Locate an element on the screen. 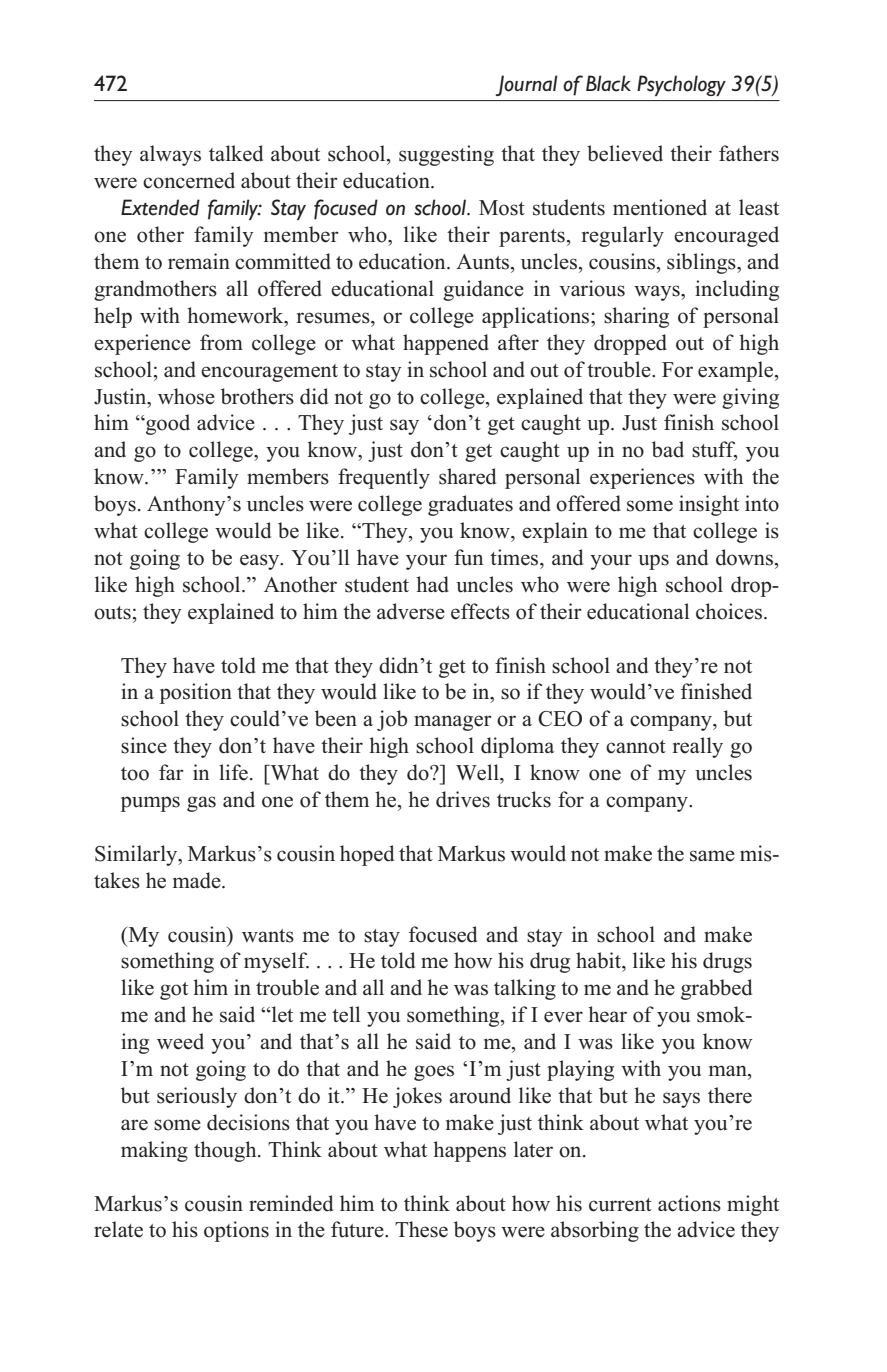 The width and height of the screenshot is (887, 1372). Psychology is located at coordinates (681, 85).
